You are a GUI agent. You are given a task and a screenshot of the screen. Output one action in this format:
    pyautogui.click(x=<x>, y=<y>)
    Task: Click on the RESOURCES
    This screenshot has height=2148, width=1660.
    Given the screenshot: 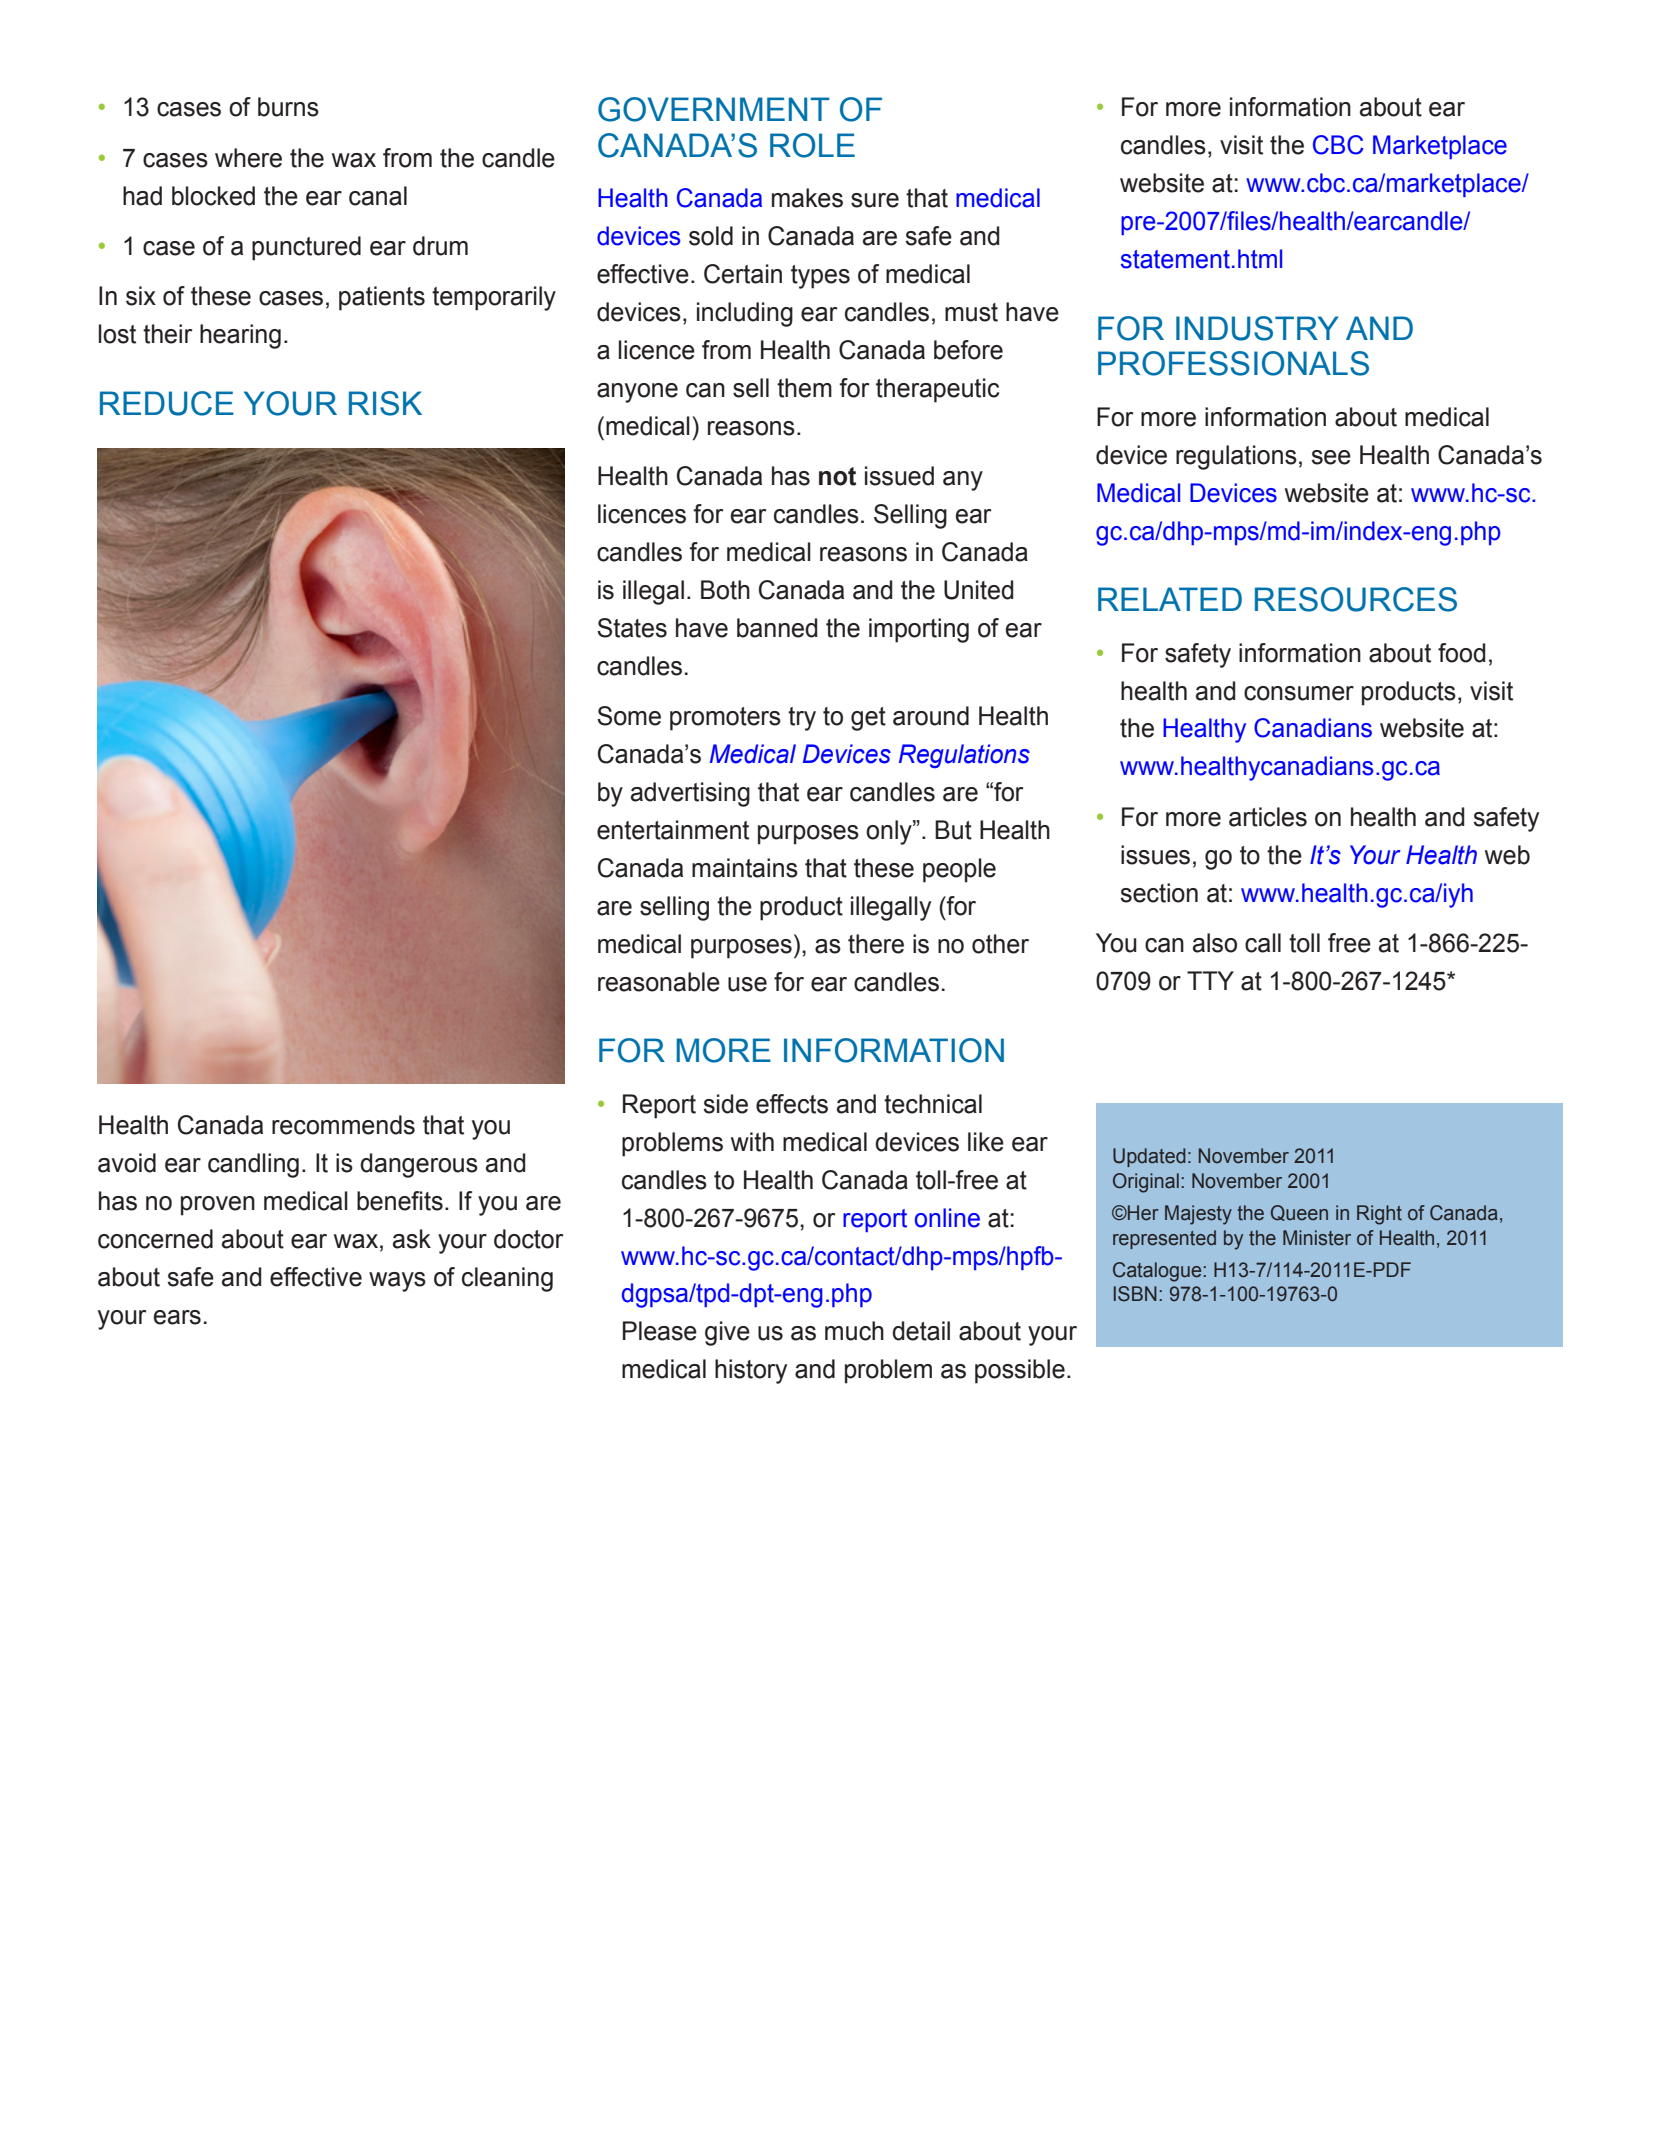 What is the action you would take?
    pyautogui.click(x=1356, y=599)
